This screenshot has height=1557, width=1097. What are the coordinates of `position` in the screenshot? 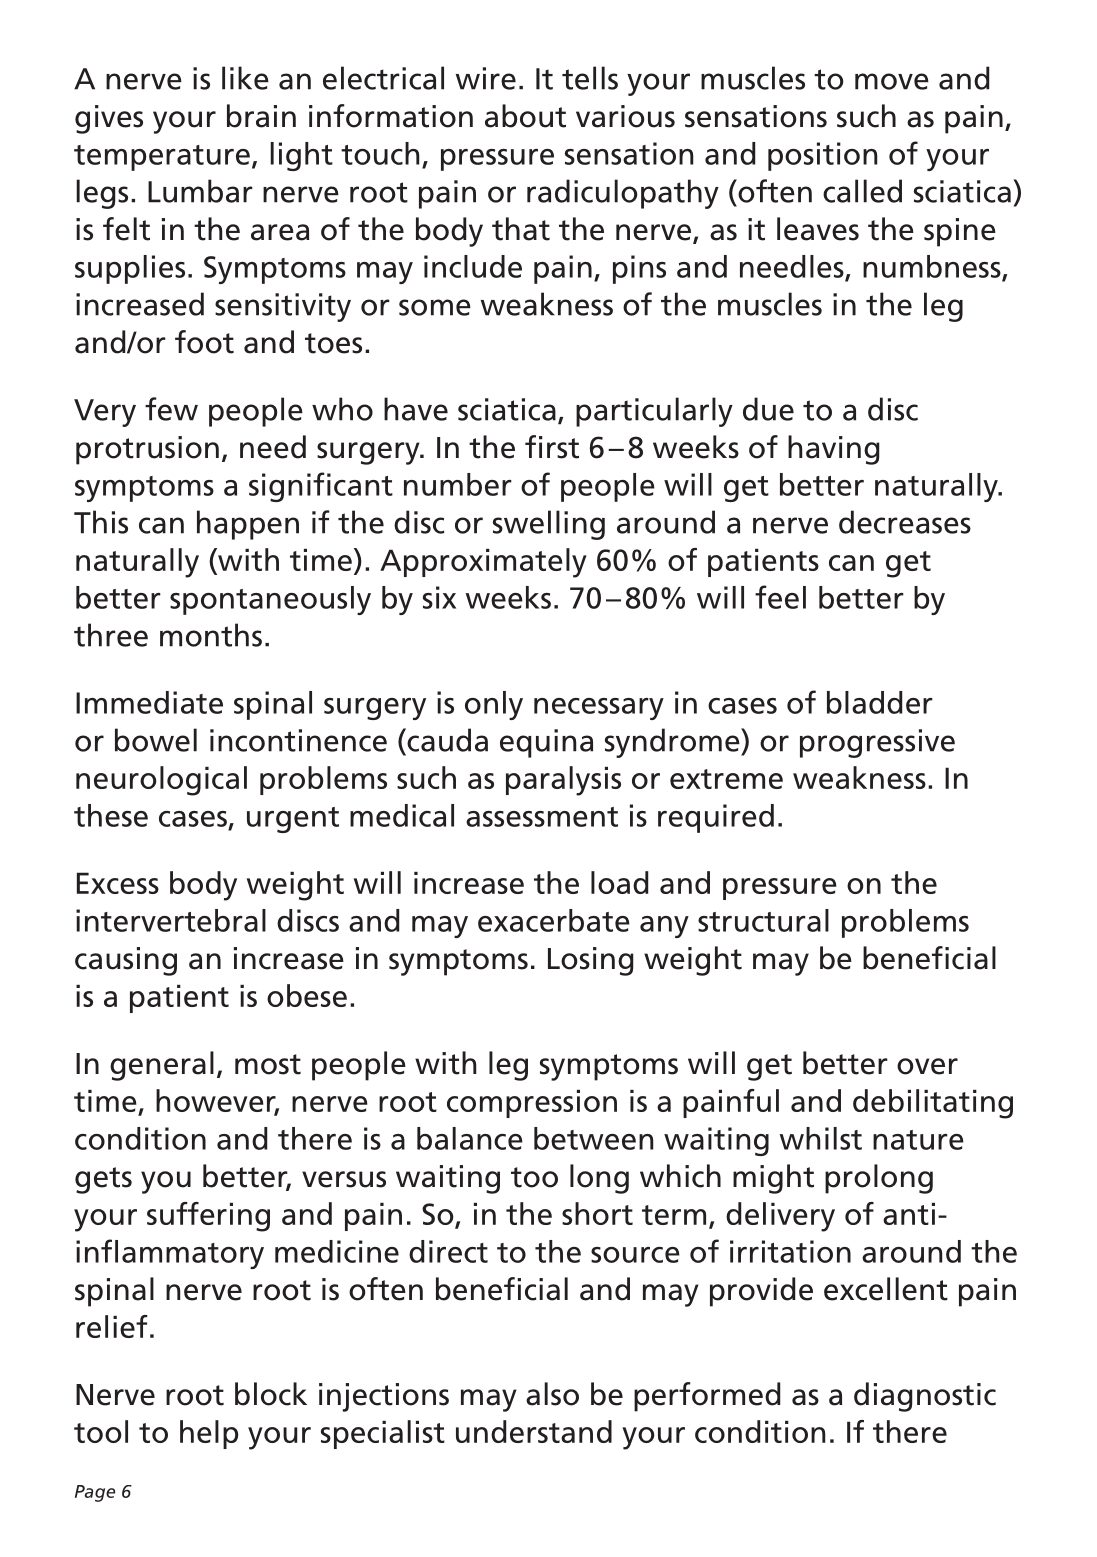 It's located at (822, 156).
